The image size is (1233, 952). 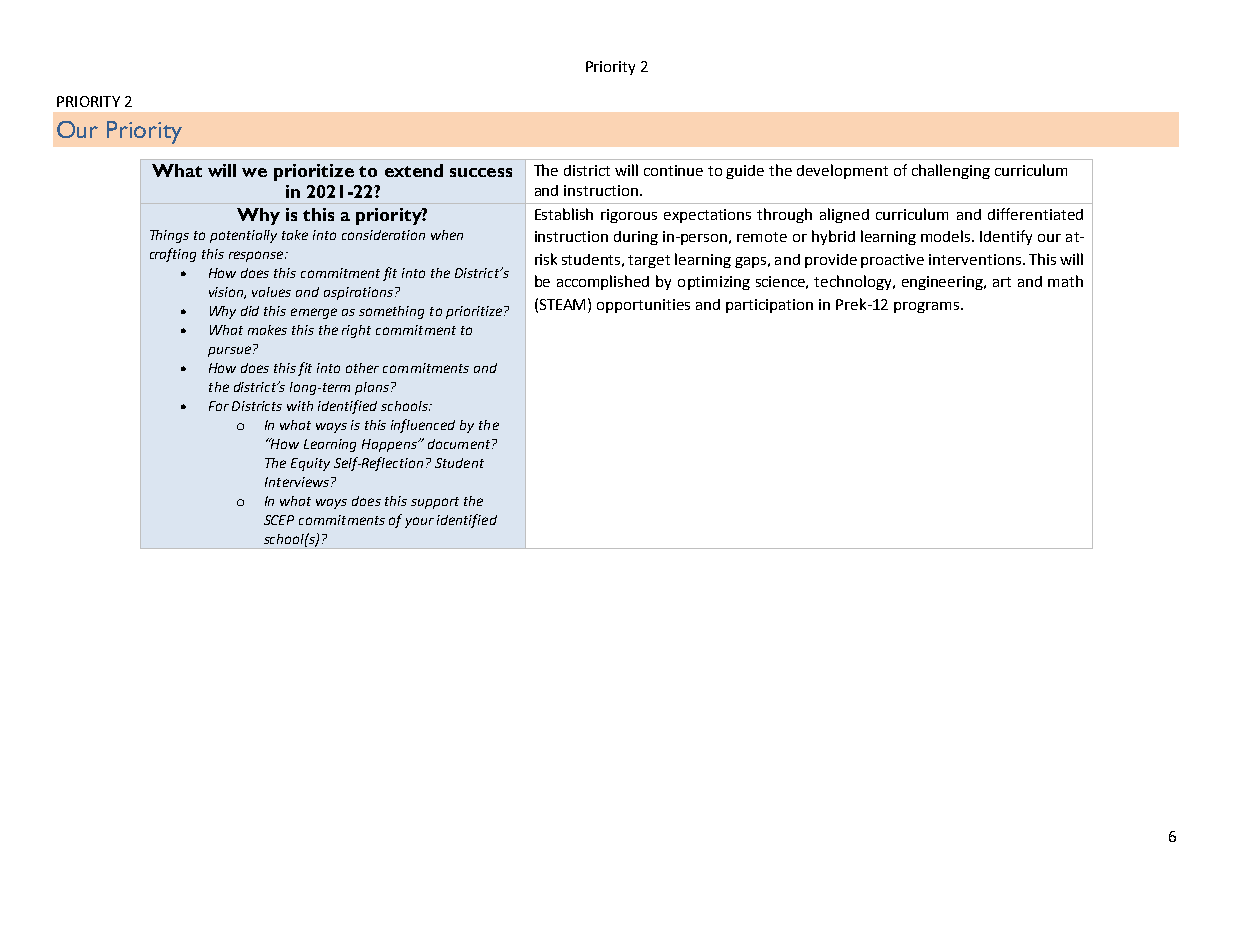 What do you see at coordinates (636, 238) in the screenshot?
I see `during` at bounding box center [636, 238].
